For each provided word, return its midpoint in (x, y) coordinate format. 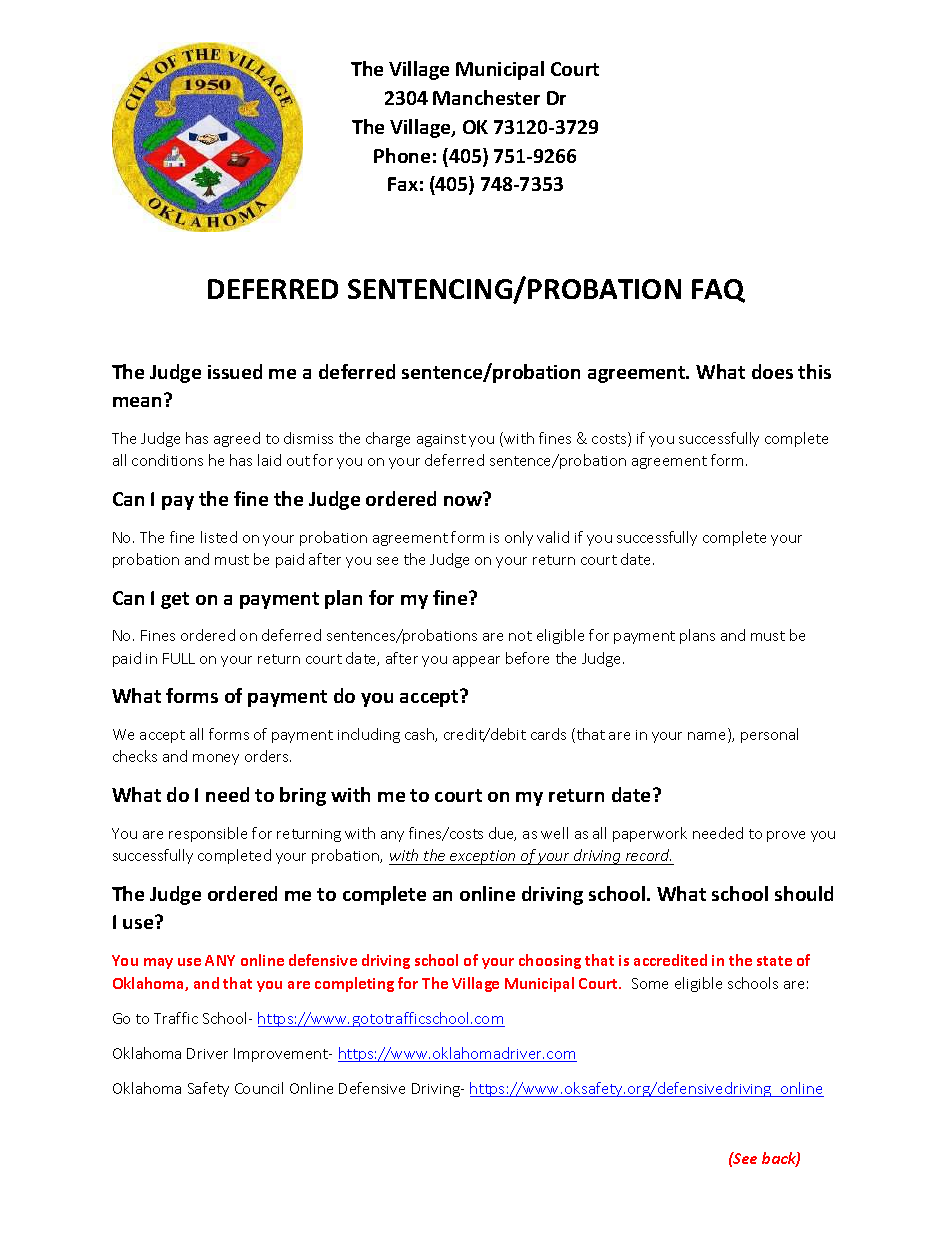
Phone (402, 155)
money (216, 759)
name (708, 737)
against (441, 440)
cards (548, 734)
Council (259, 1088)
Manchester (486, 97)
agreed (237, 439)
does (772, 371)
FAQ (718, 291)
